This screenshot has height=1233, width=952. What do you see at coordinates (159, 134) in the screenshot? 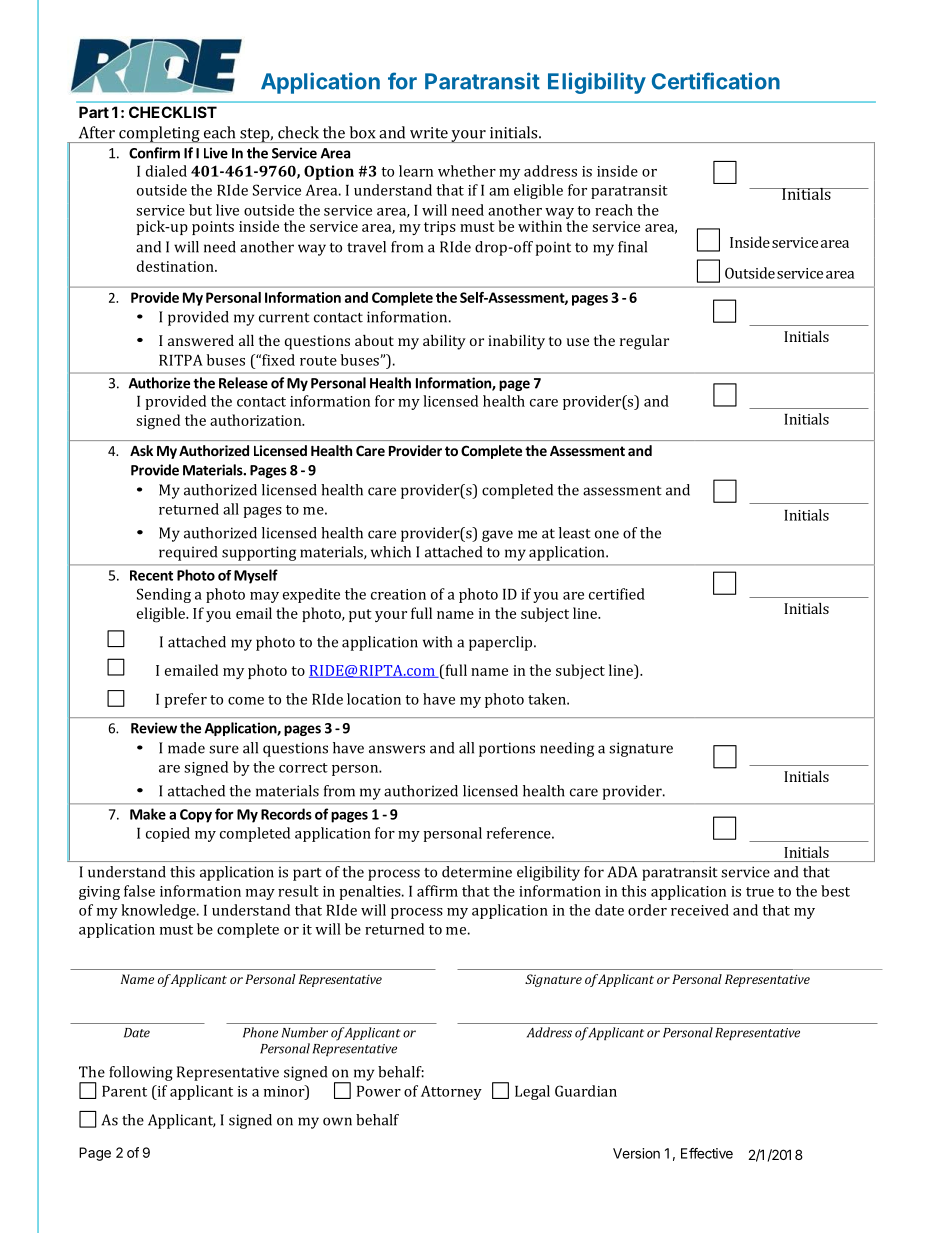
I see `completing` at bounding box center [159, 134].
